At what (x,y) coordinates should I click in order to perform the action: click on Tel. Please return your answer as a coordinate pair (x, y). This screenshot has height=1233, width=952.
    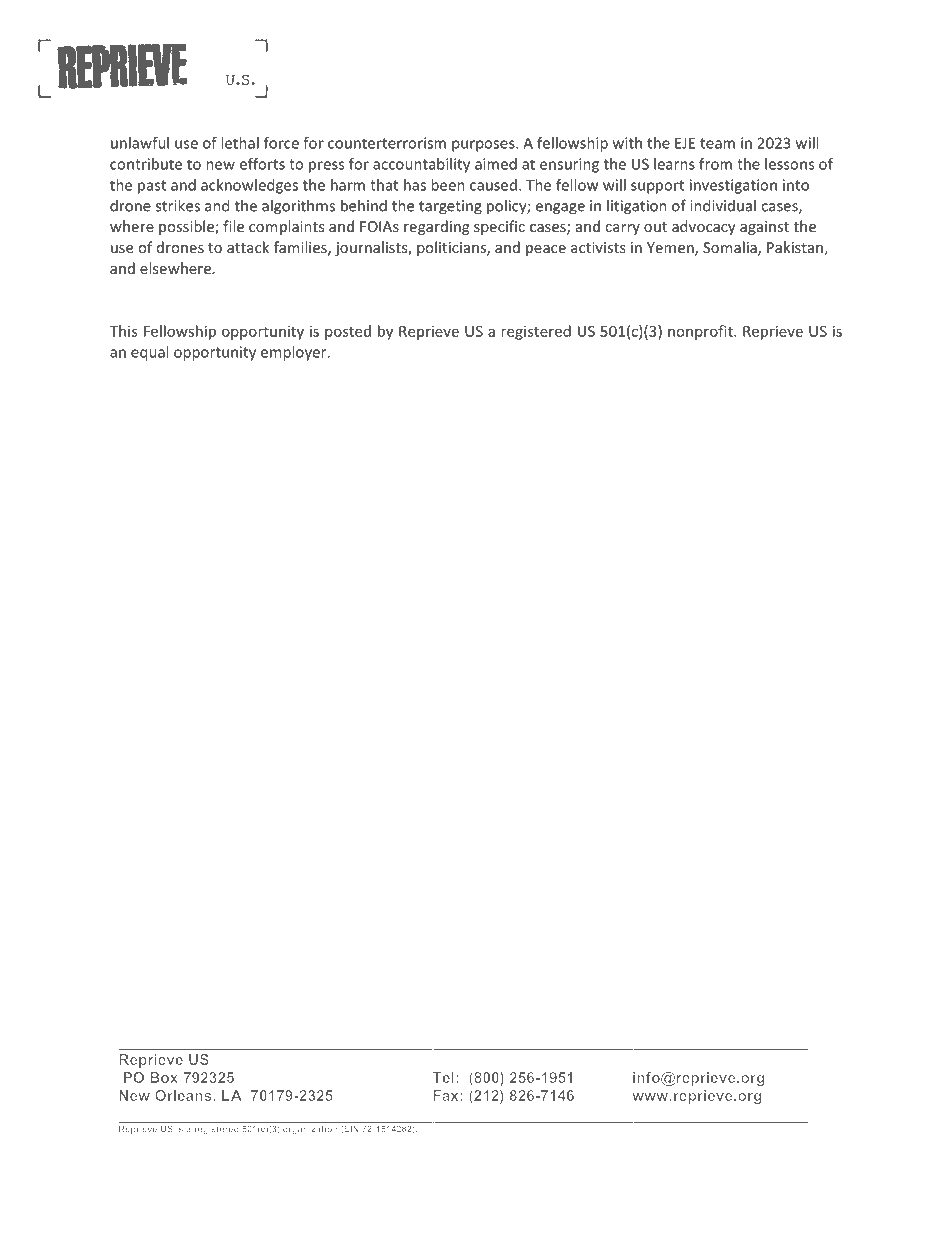
    Looking at the image, I should click on (443, 1077).
